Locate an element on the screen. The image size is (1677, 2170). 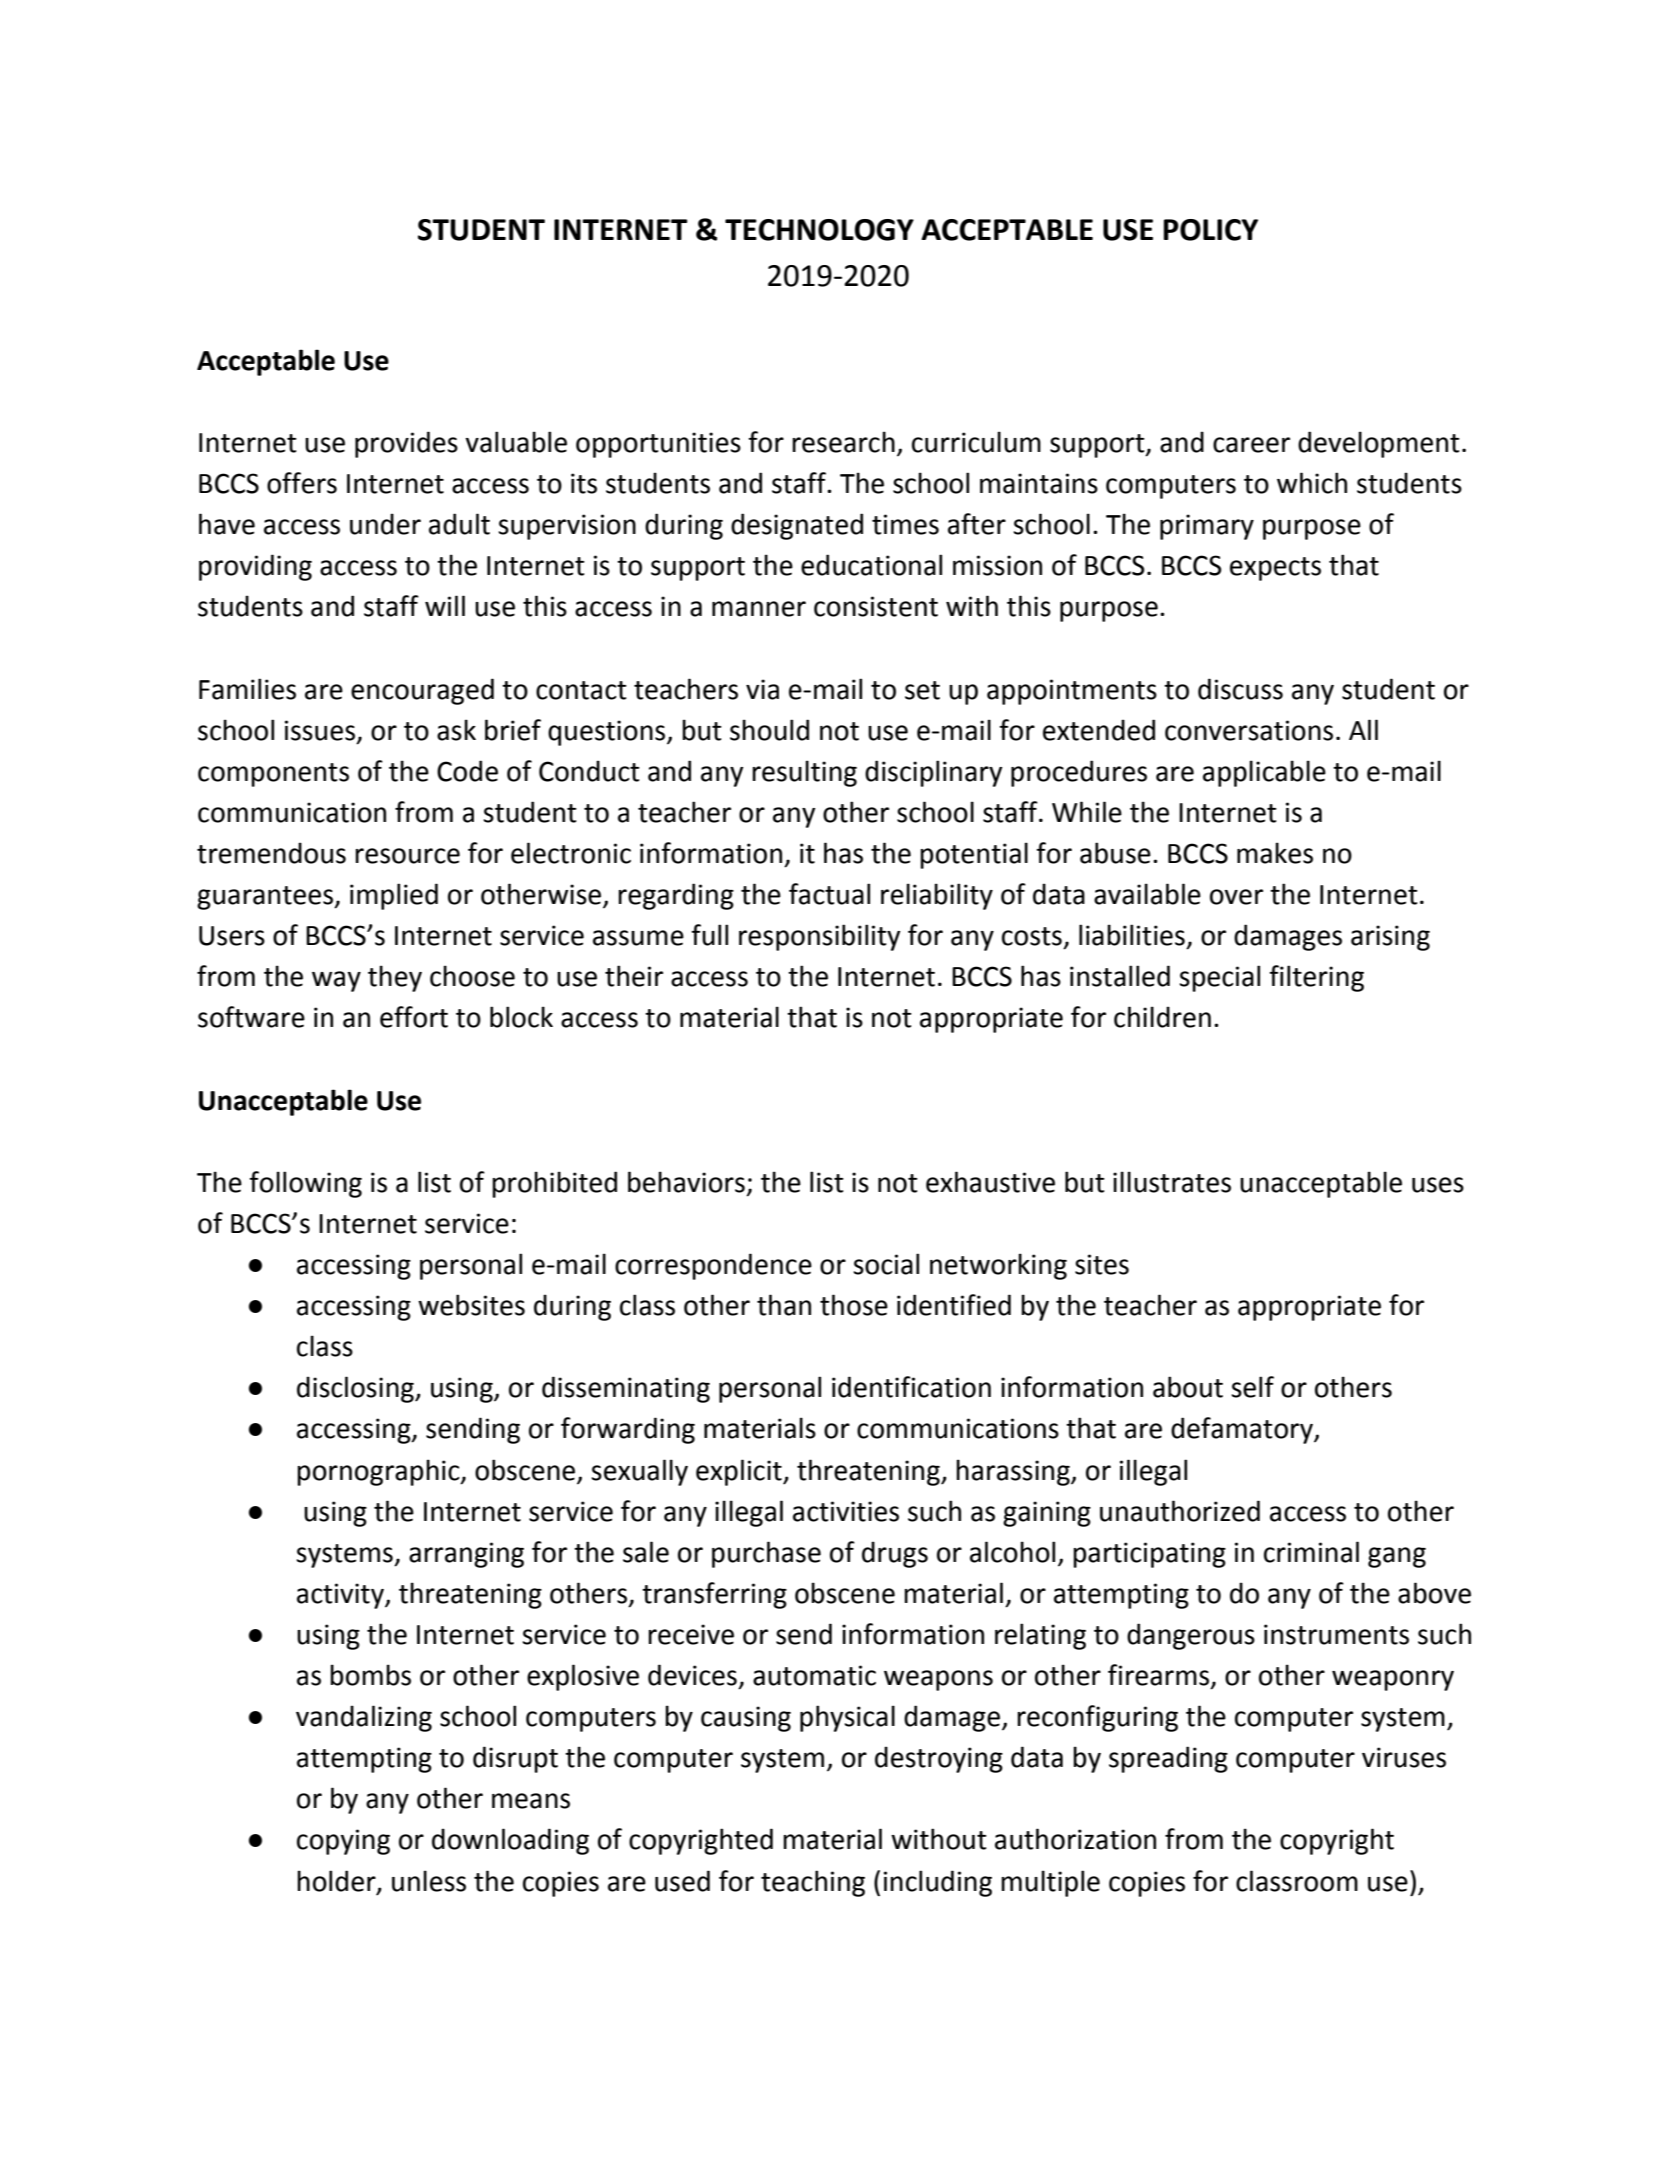
TECHNOLOGY is located at coordinates (819, 230).
